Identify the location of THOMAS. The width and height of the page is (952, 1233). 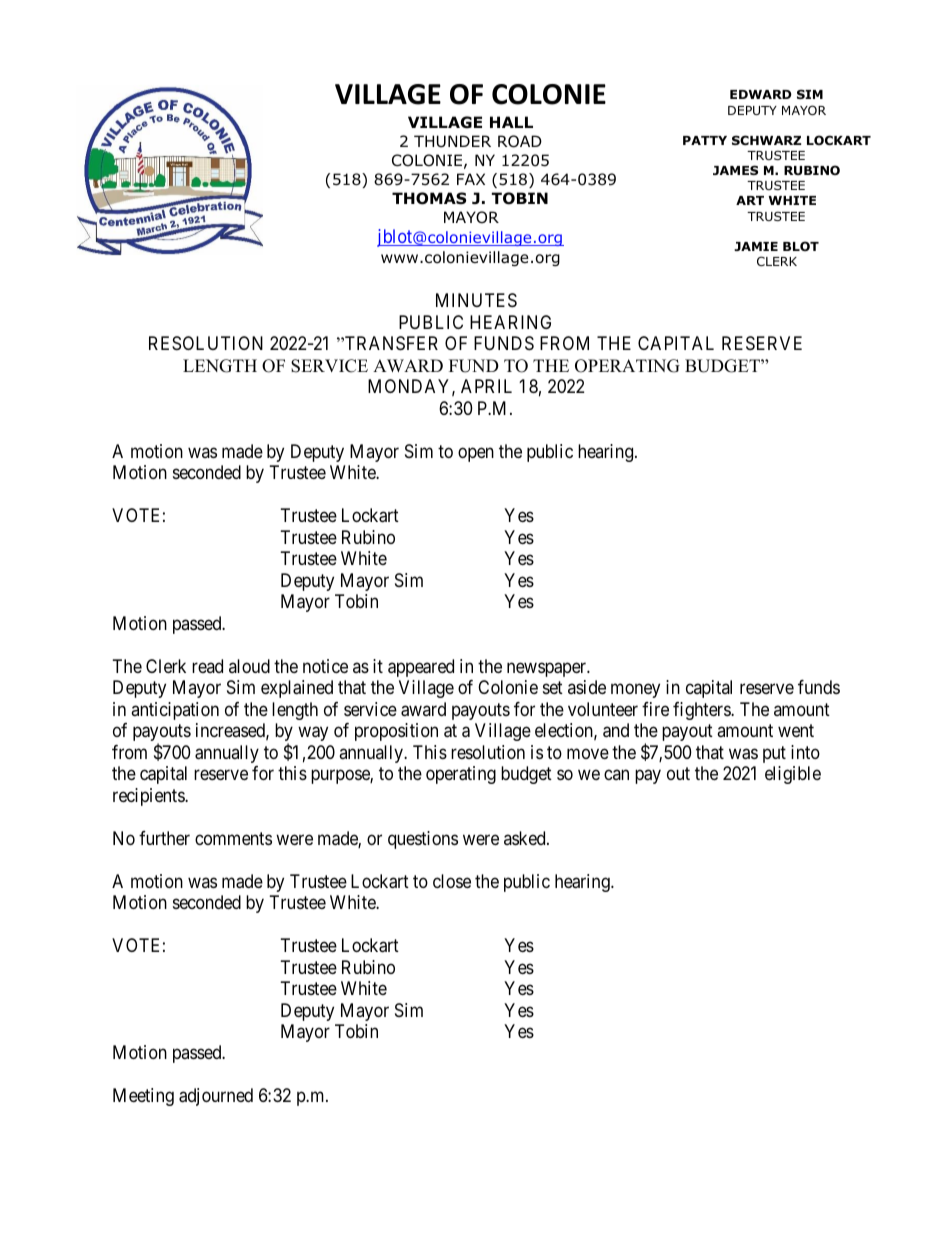
(429, 198).
